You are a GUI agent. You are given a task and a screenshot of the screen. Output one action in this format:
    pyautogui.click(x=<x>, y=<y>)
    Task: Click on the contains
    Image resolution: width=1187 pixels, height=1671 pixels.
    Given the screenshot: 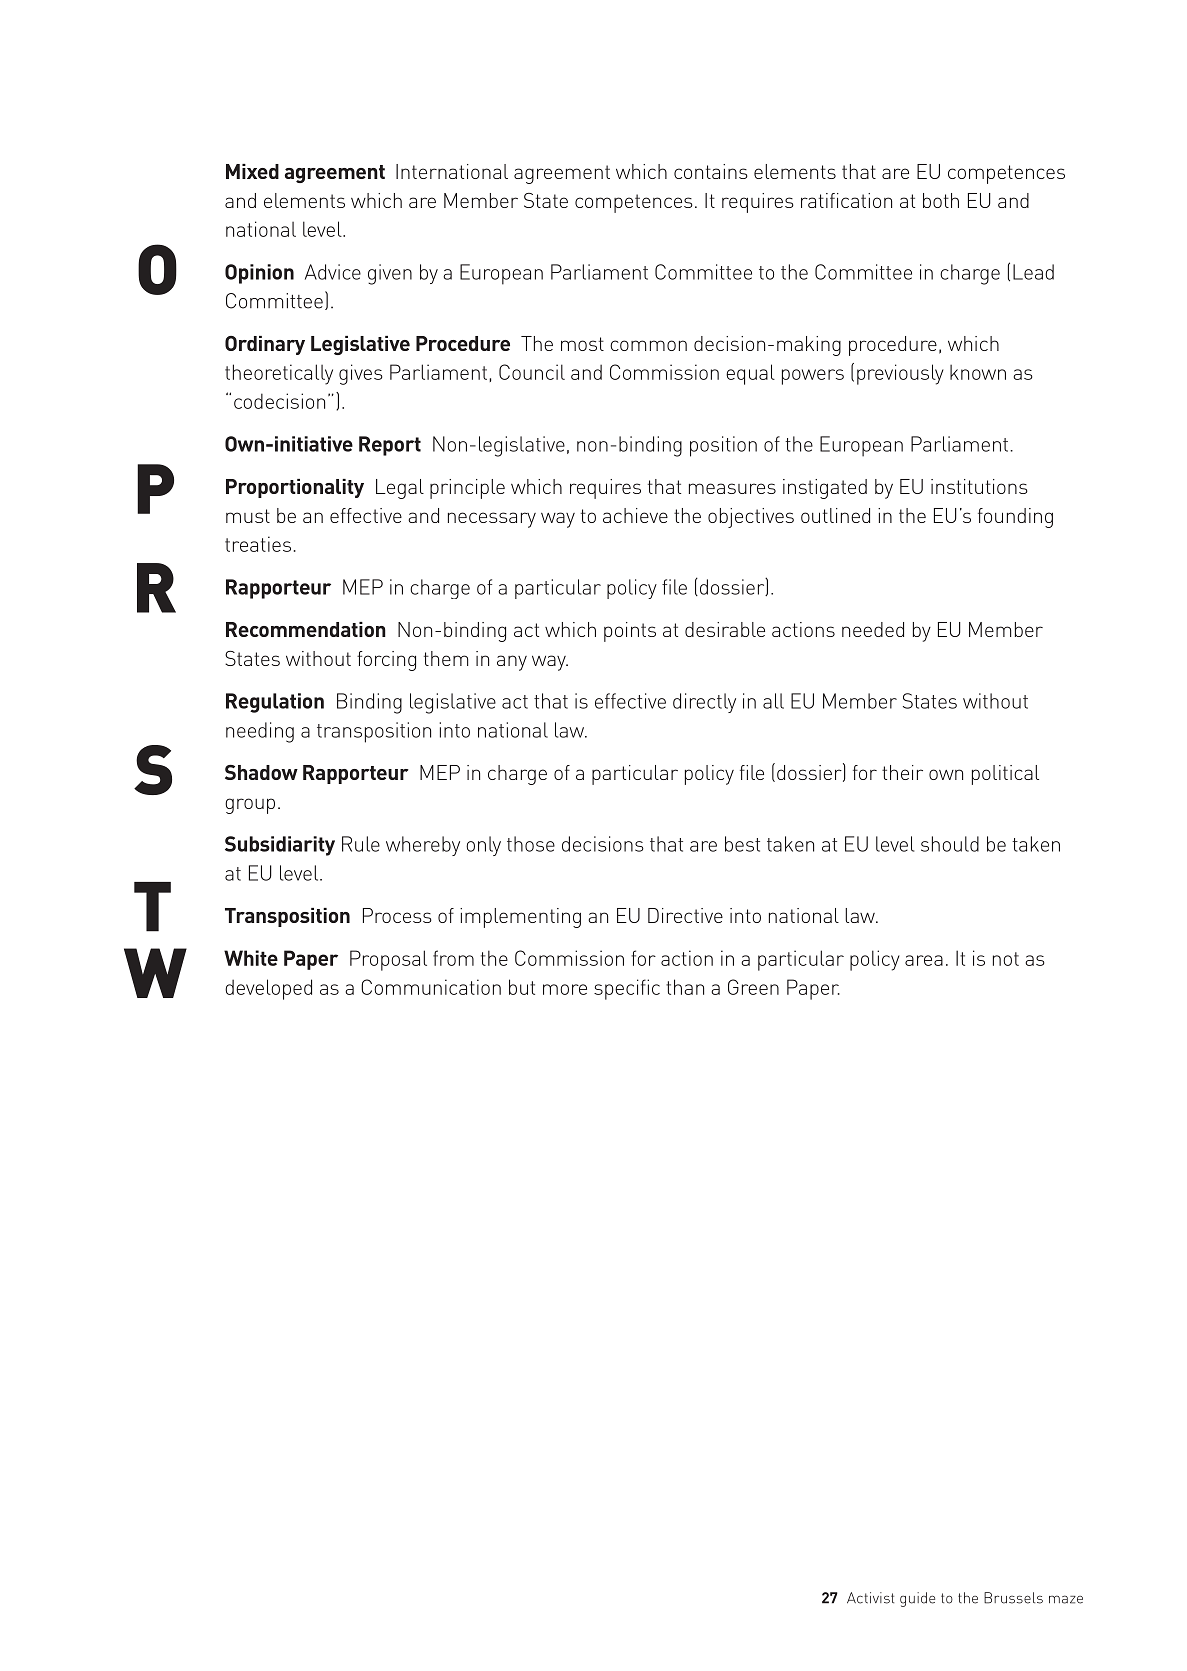 What is the action you would take?
    pyautogui.click(x=711, y=171)
